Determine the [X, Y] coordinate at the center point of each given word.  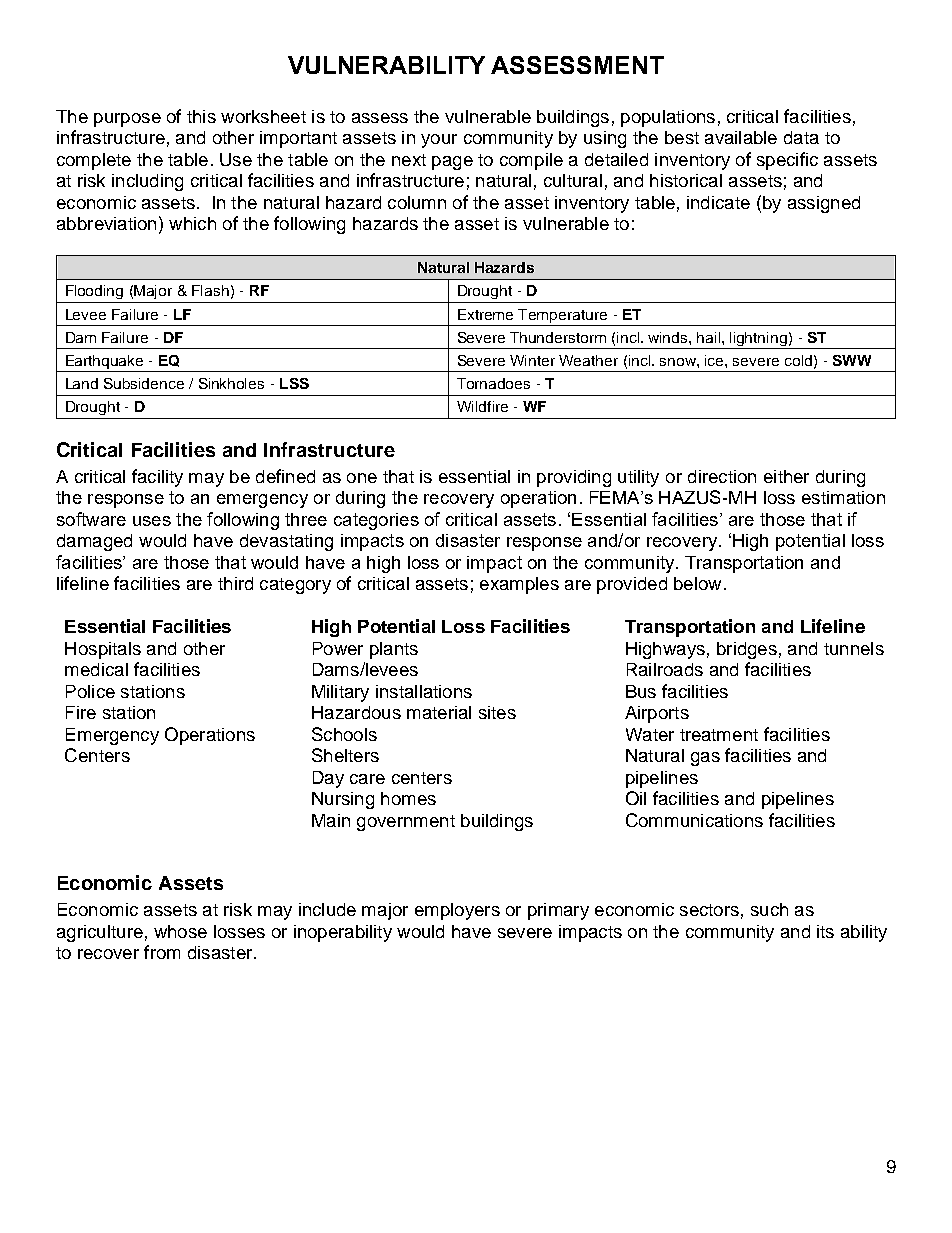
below [697, 583]
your [439, 141]
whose [180, 931]
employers [457, 911]
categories [376, 521]
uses [152, 521]
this [201, 116]
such [769, 909]
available [741, 137]
